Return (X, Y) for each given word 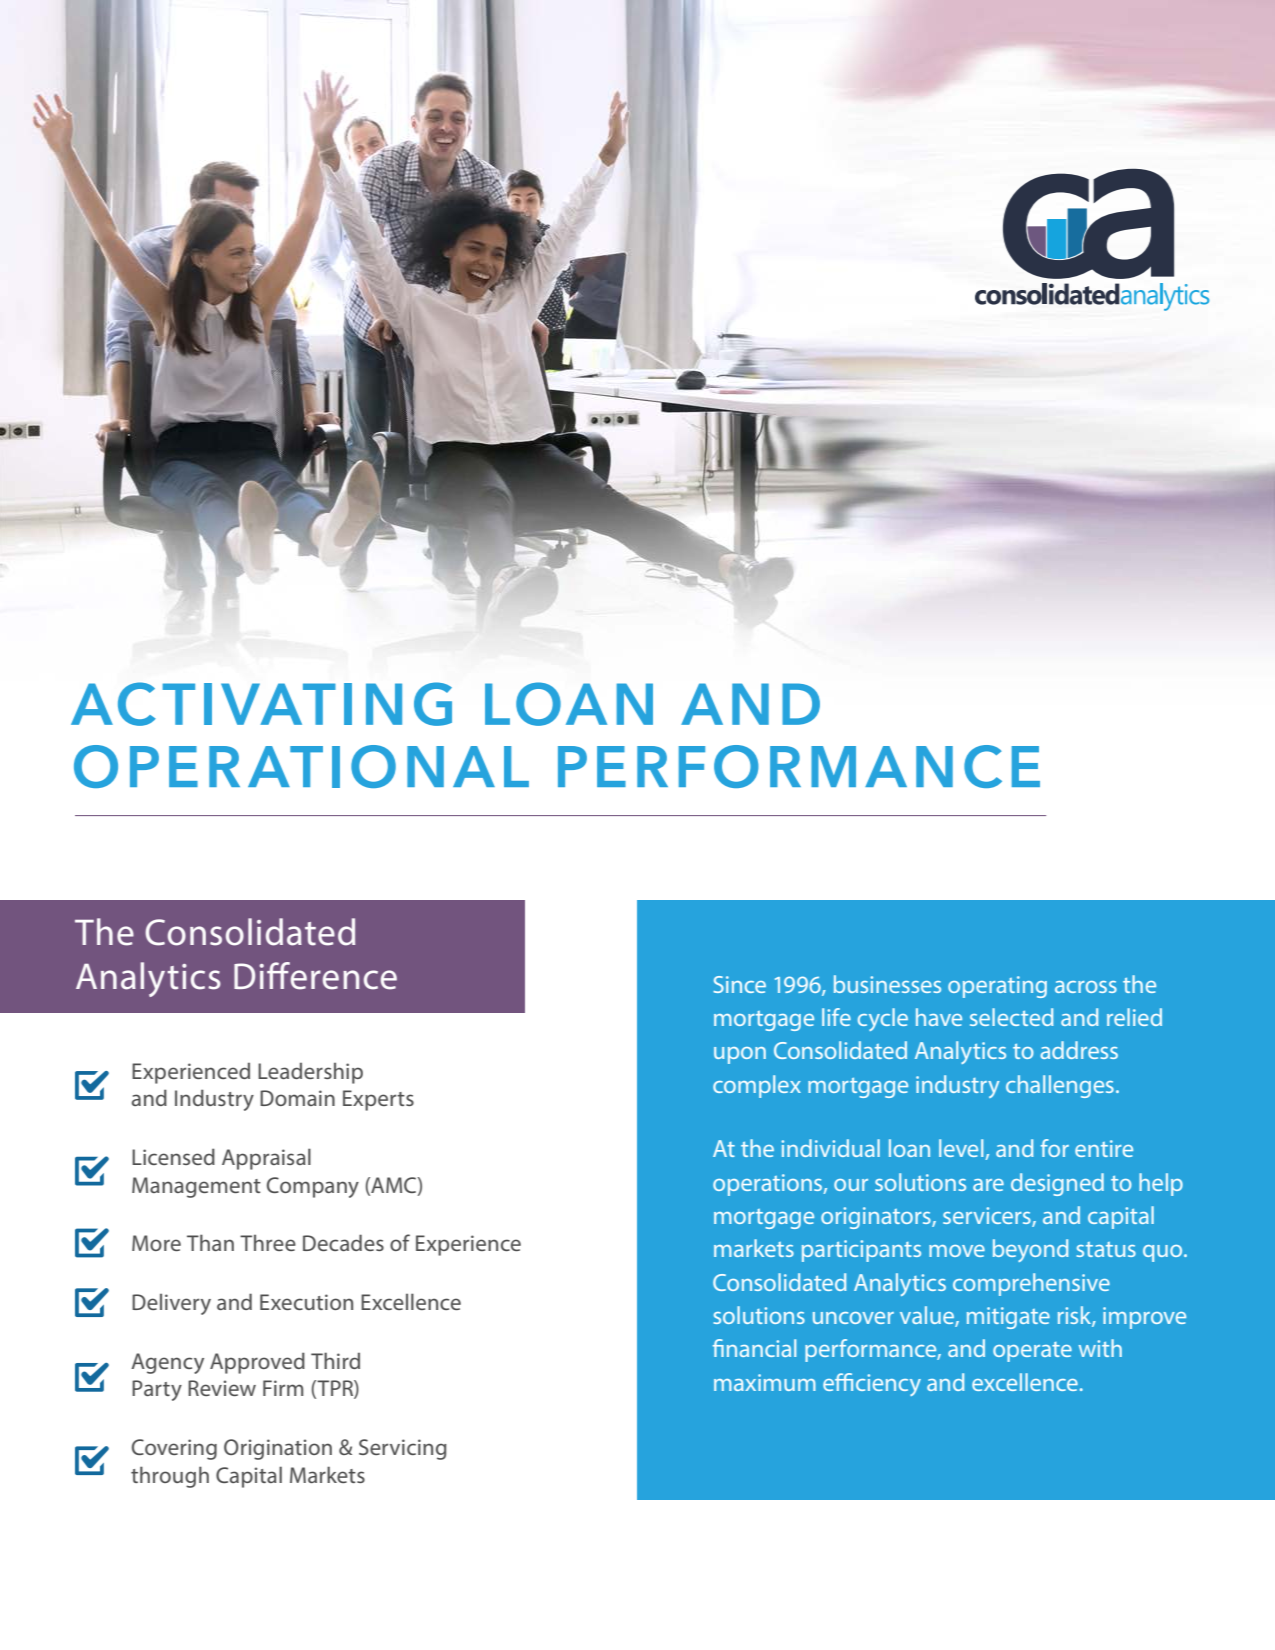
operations (769, 1185)
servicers (988, 1217)
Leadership (310, 1073)
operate (1032, 1352)
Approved (257, 1363)
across (1086, 987)
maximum (765, 1382)
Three (268, 1243)
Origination (278, 1449)
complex (757, 1086)
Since (739, 984)
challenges (1060, 1086)
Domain (297, 1098)
